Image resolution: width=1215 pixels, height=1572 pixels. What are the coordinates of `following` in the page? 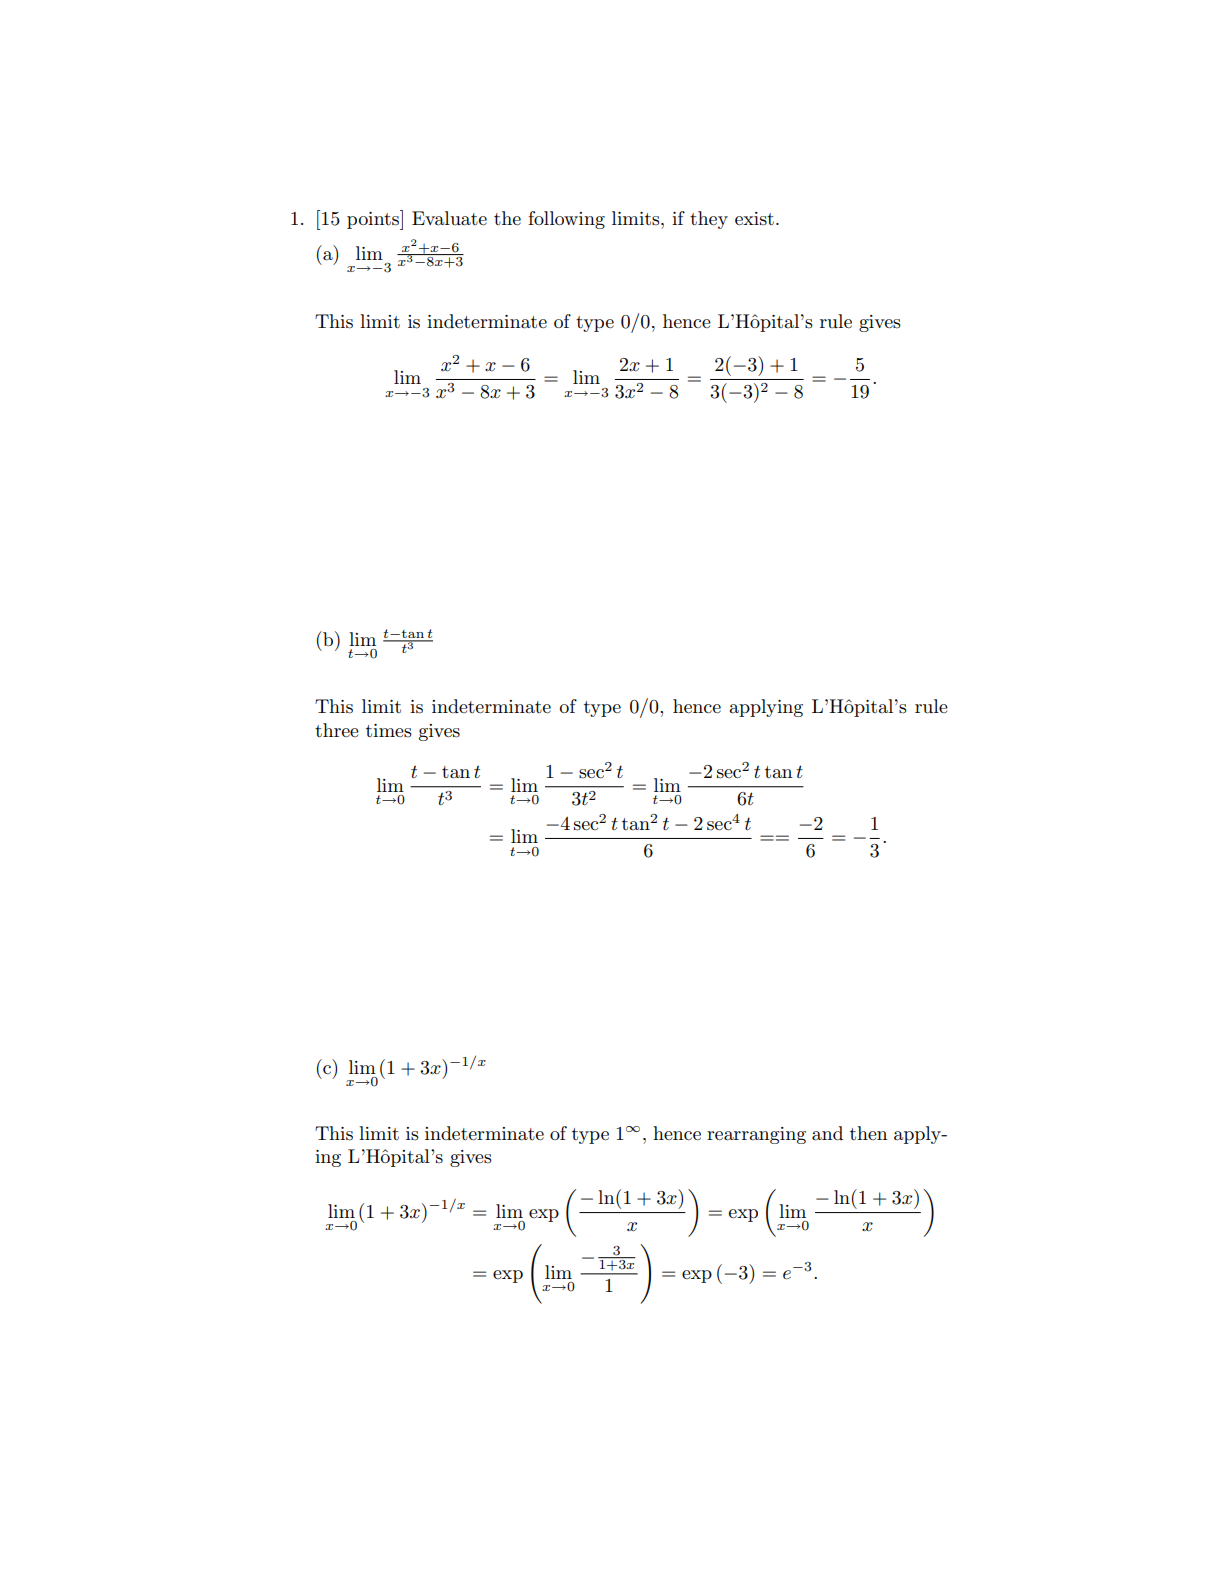 It's located at (566, 220).
